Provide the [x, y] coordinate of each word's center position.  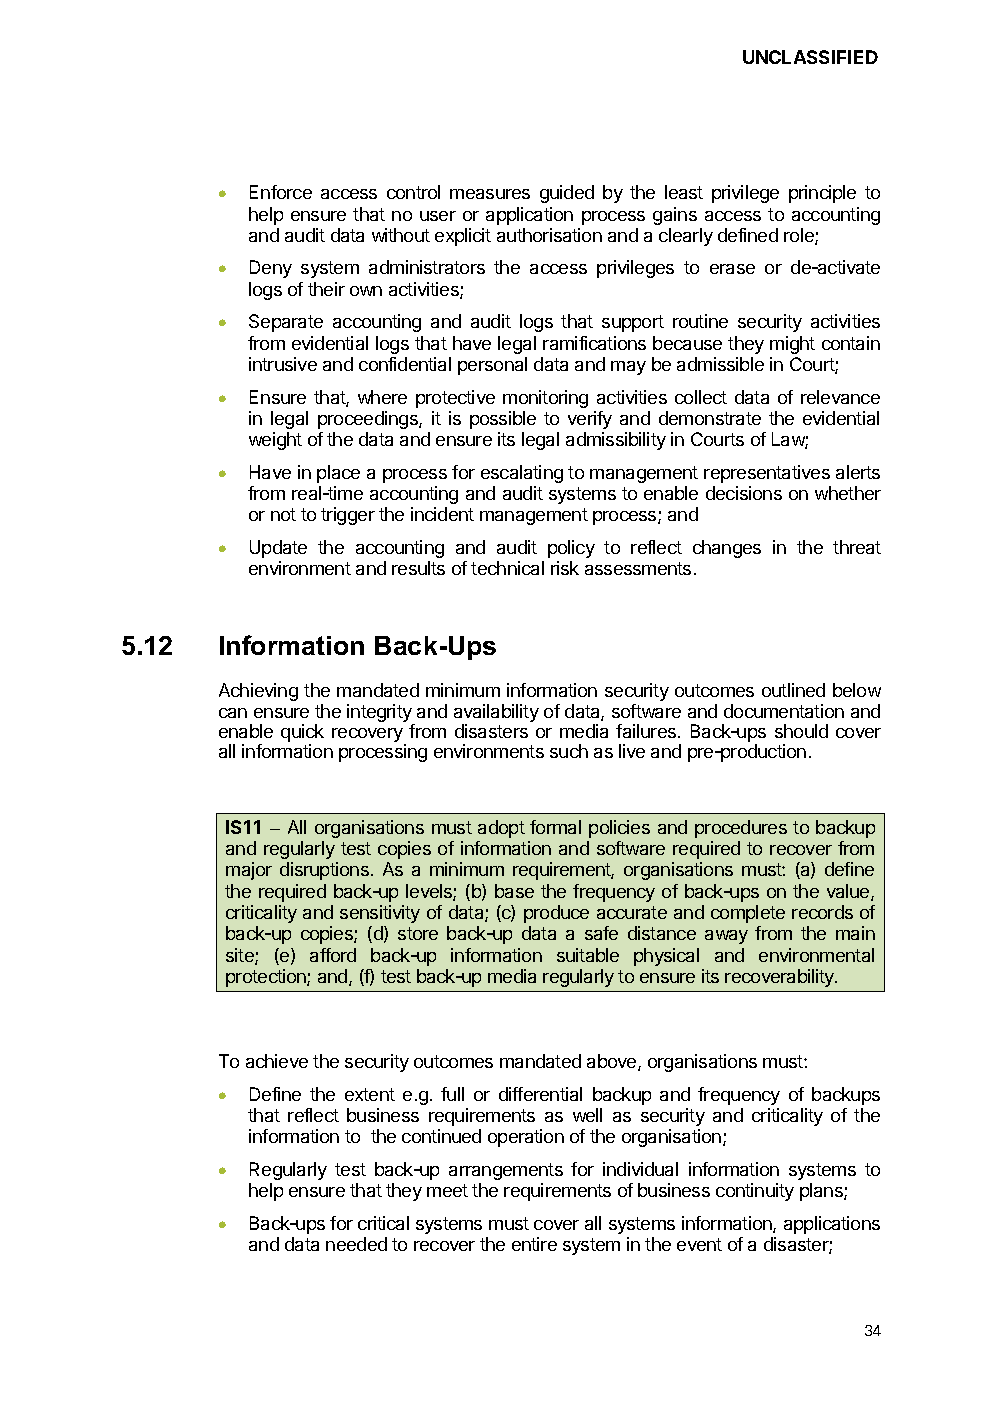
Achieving [258, 692]
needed [356, 1244]
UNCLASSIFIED [810, 57]
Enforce [281, 192]
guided [567, 194]
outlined [793, 690]
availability [496, 714]
